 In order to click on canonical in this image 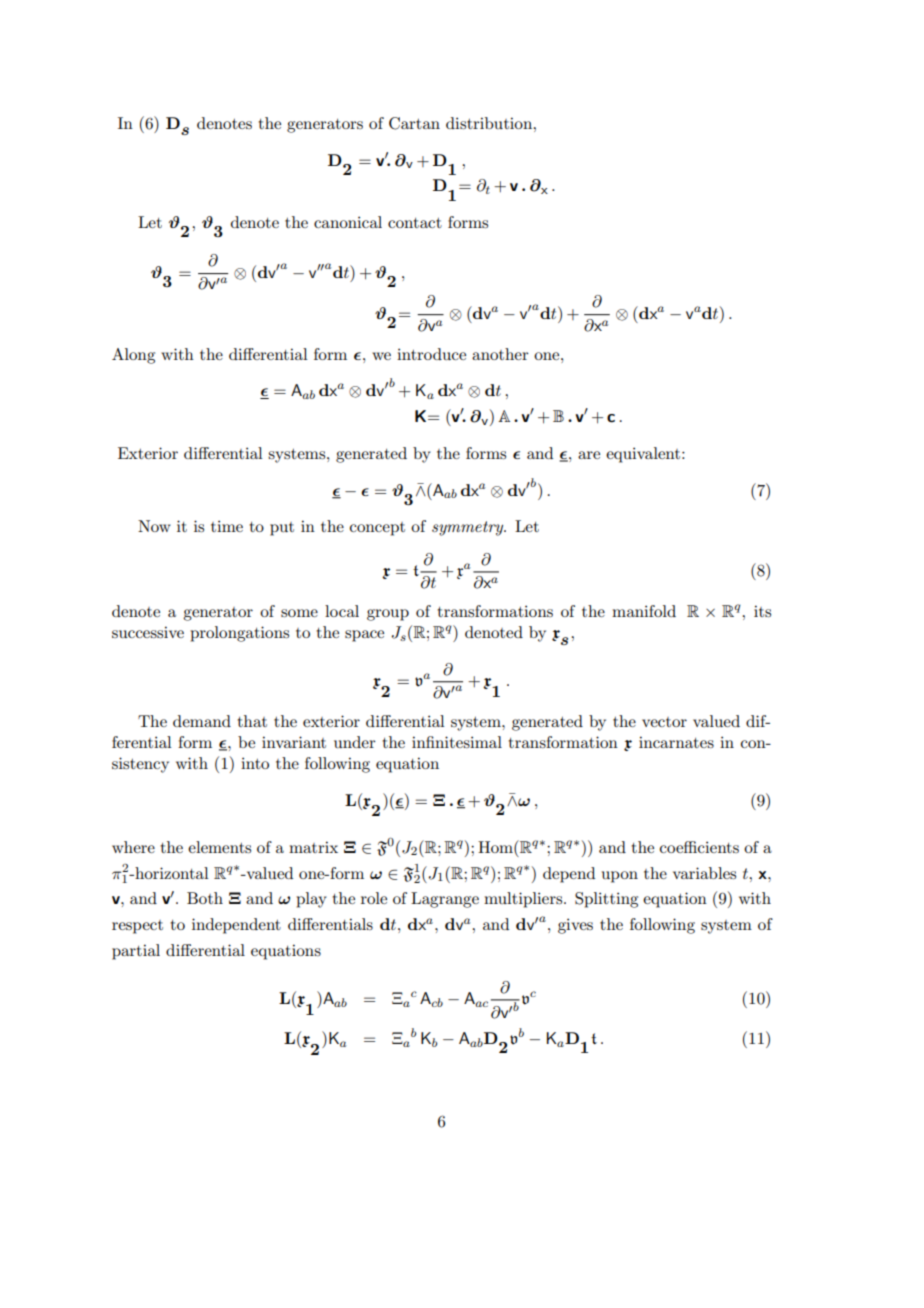, I will do `click(348, 222)`.
